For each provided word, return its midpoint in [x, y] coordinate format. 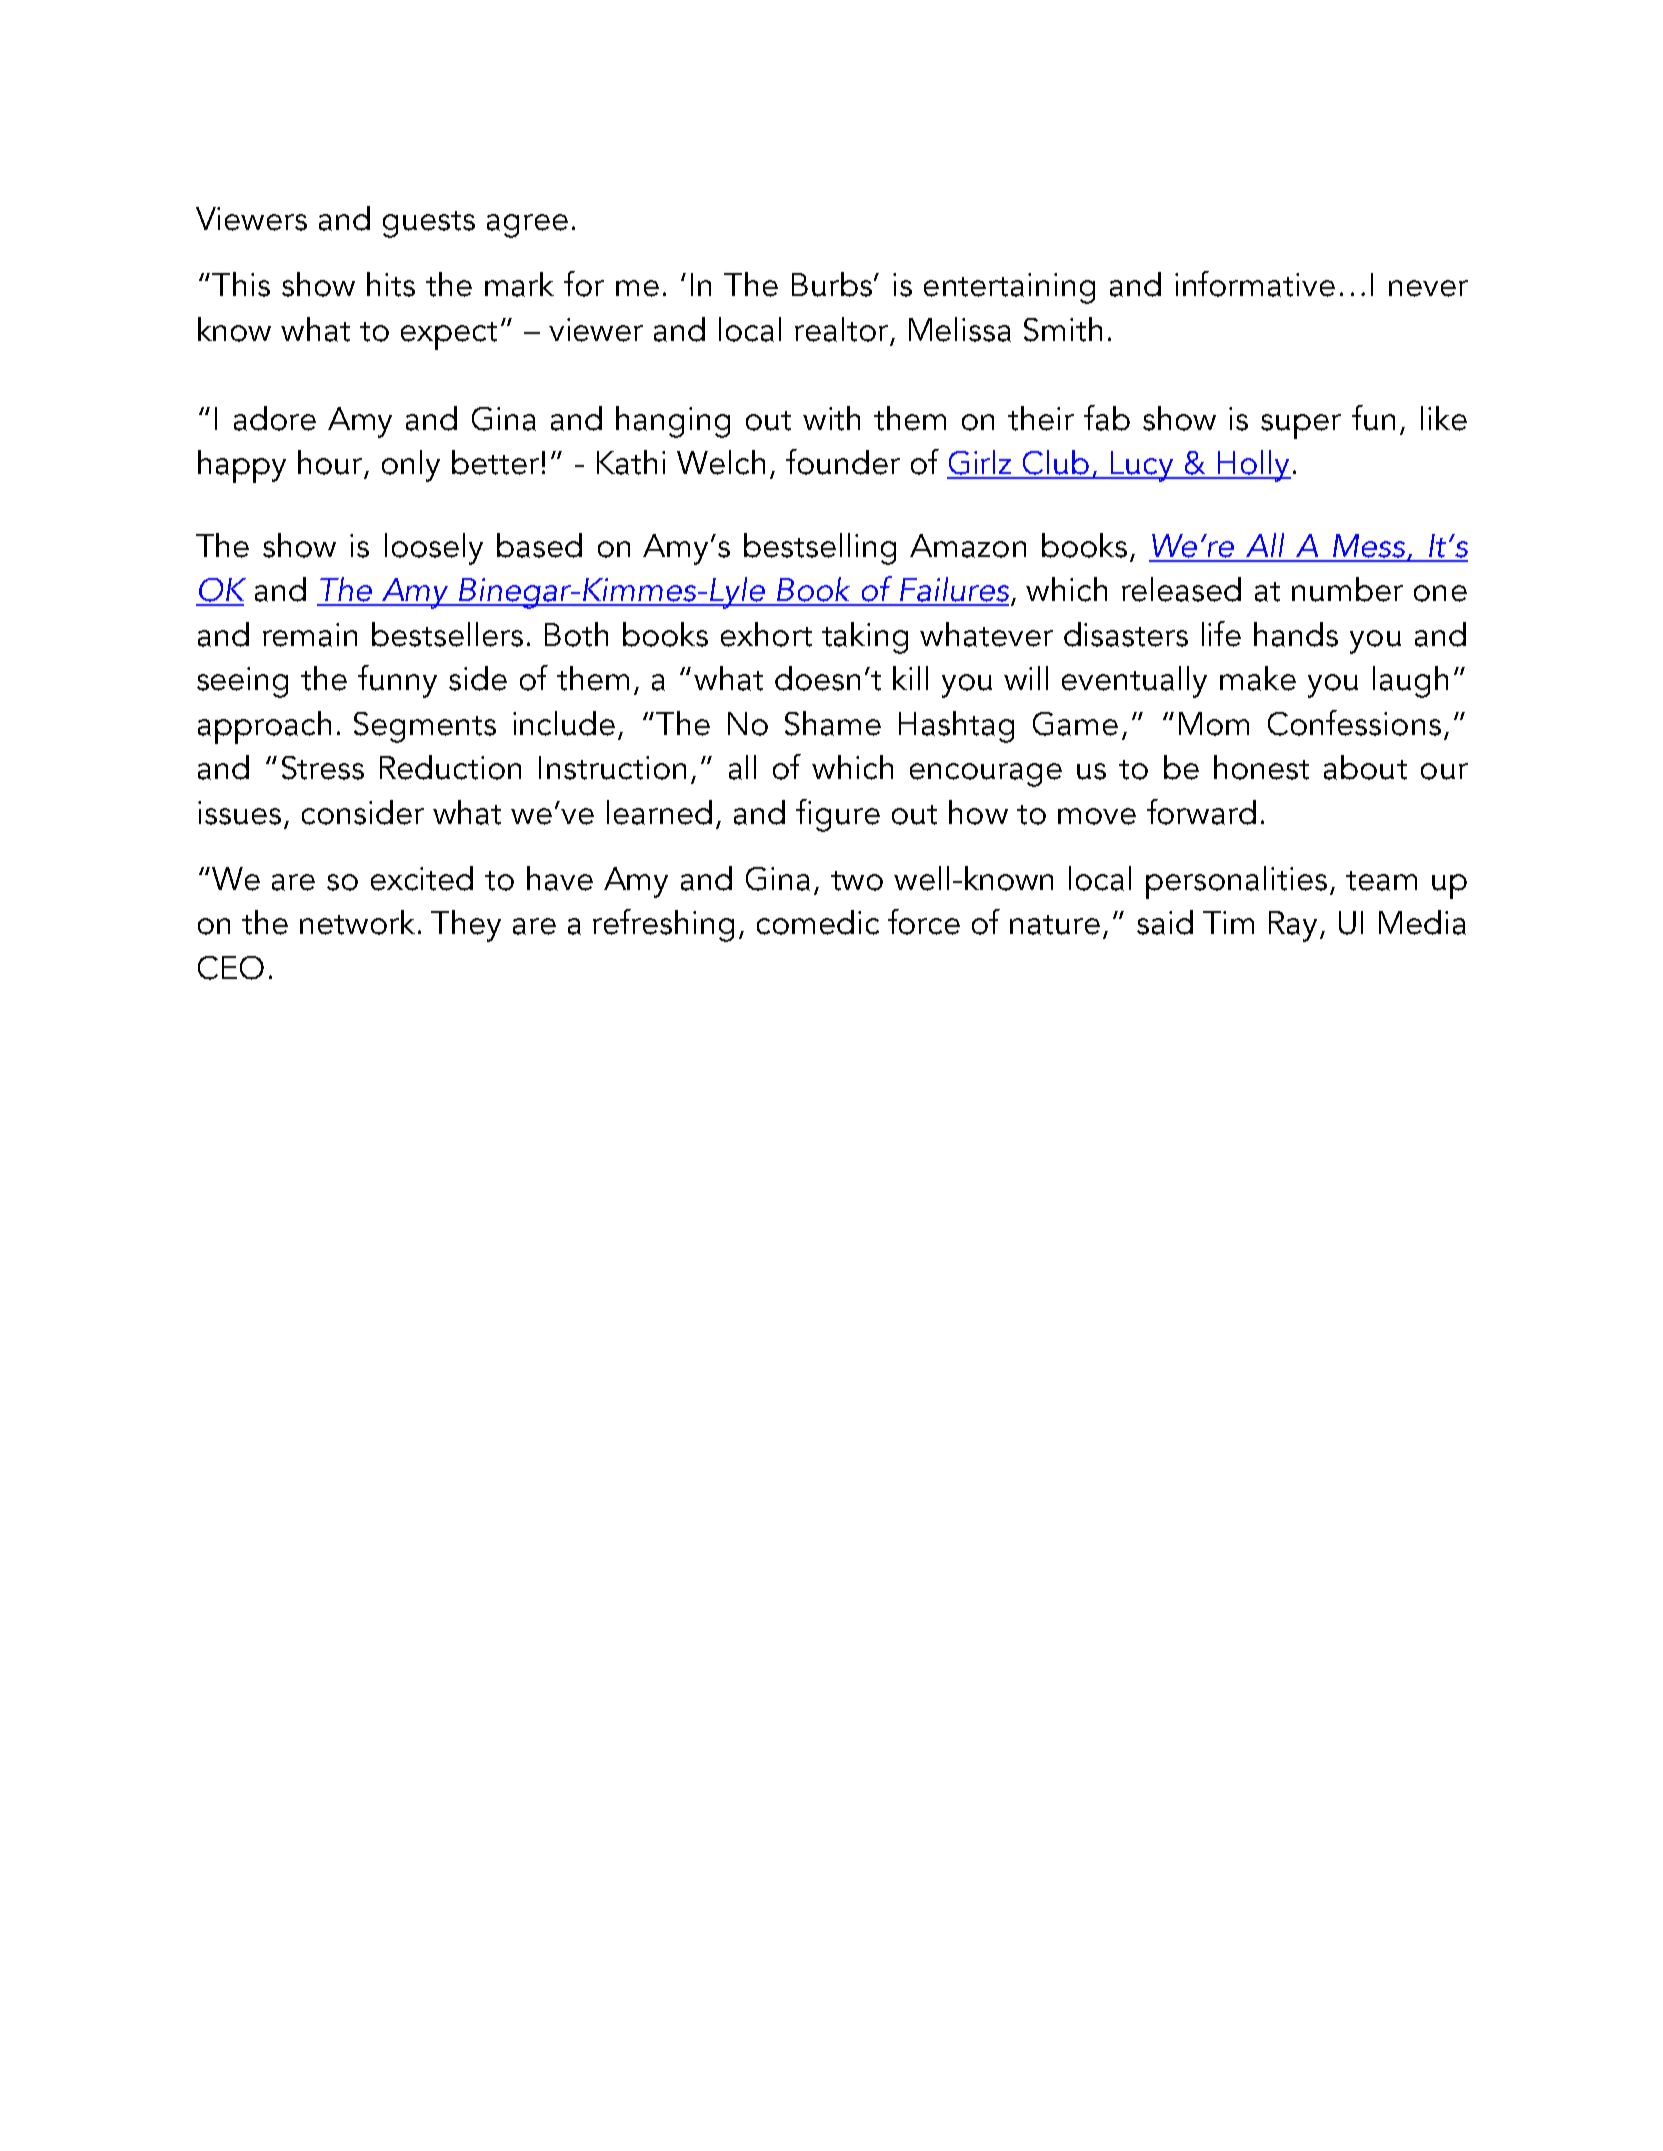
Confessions [1354, 723]
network [357, 922]
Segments [425, 727]
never [1428, 288]
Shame [833, 723]
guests [429, 224]
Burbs [832, 284]
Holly [1254, 466]
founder [843, 462]
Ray [1293, 926]
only [411, 466]
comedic [818, 922]
